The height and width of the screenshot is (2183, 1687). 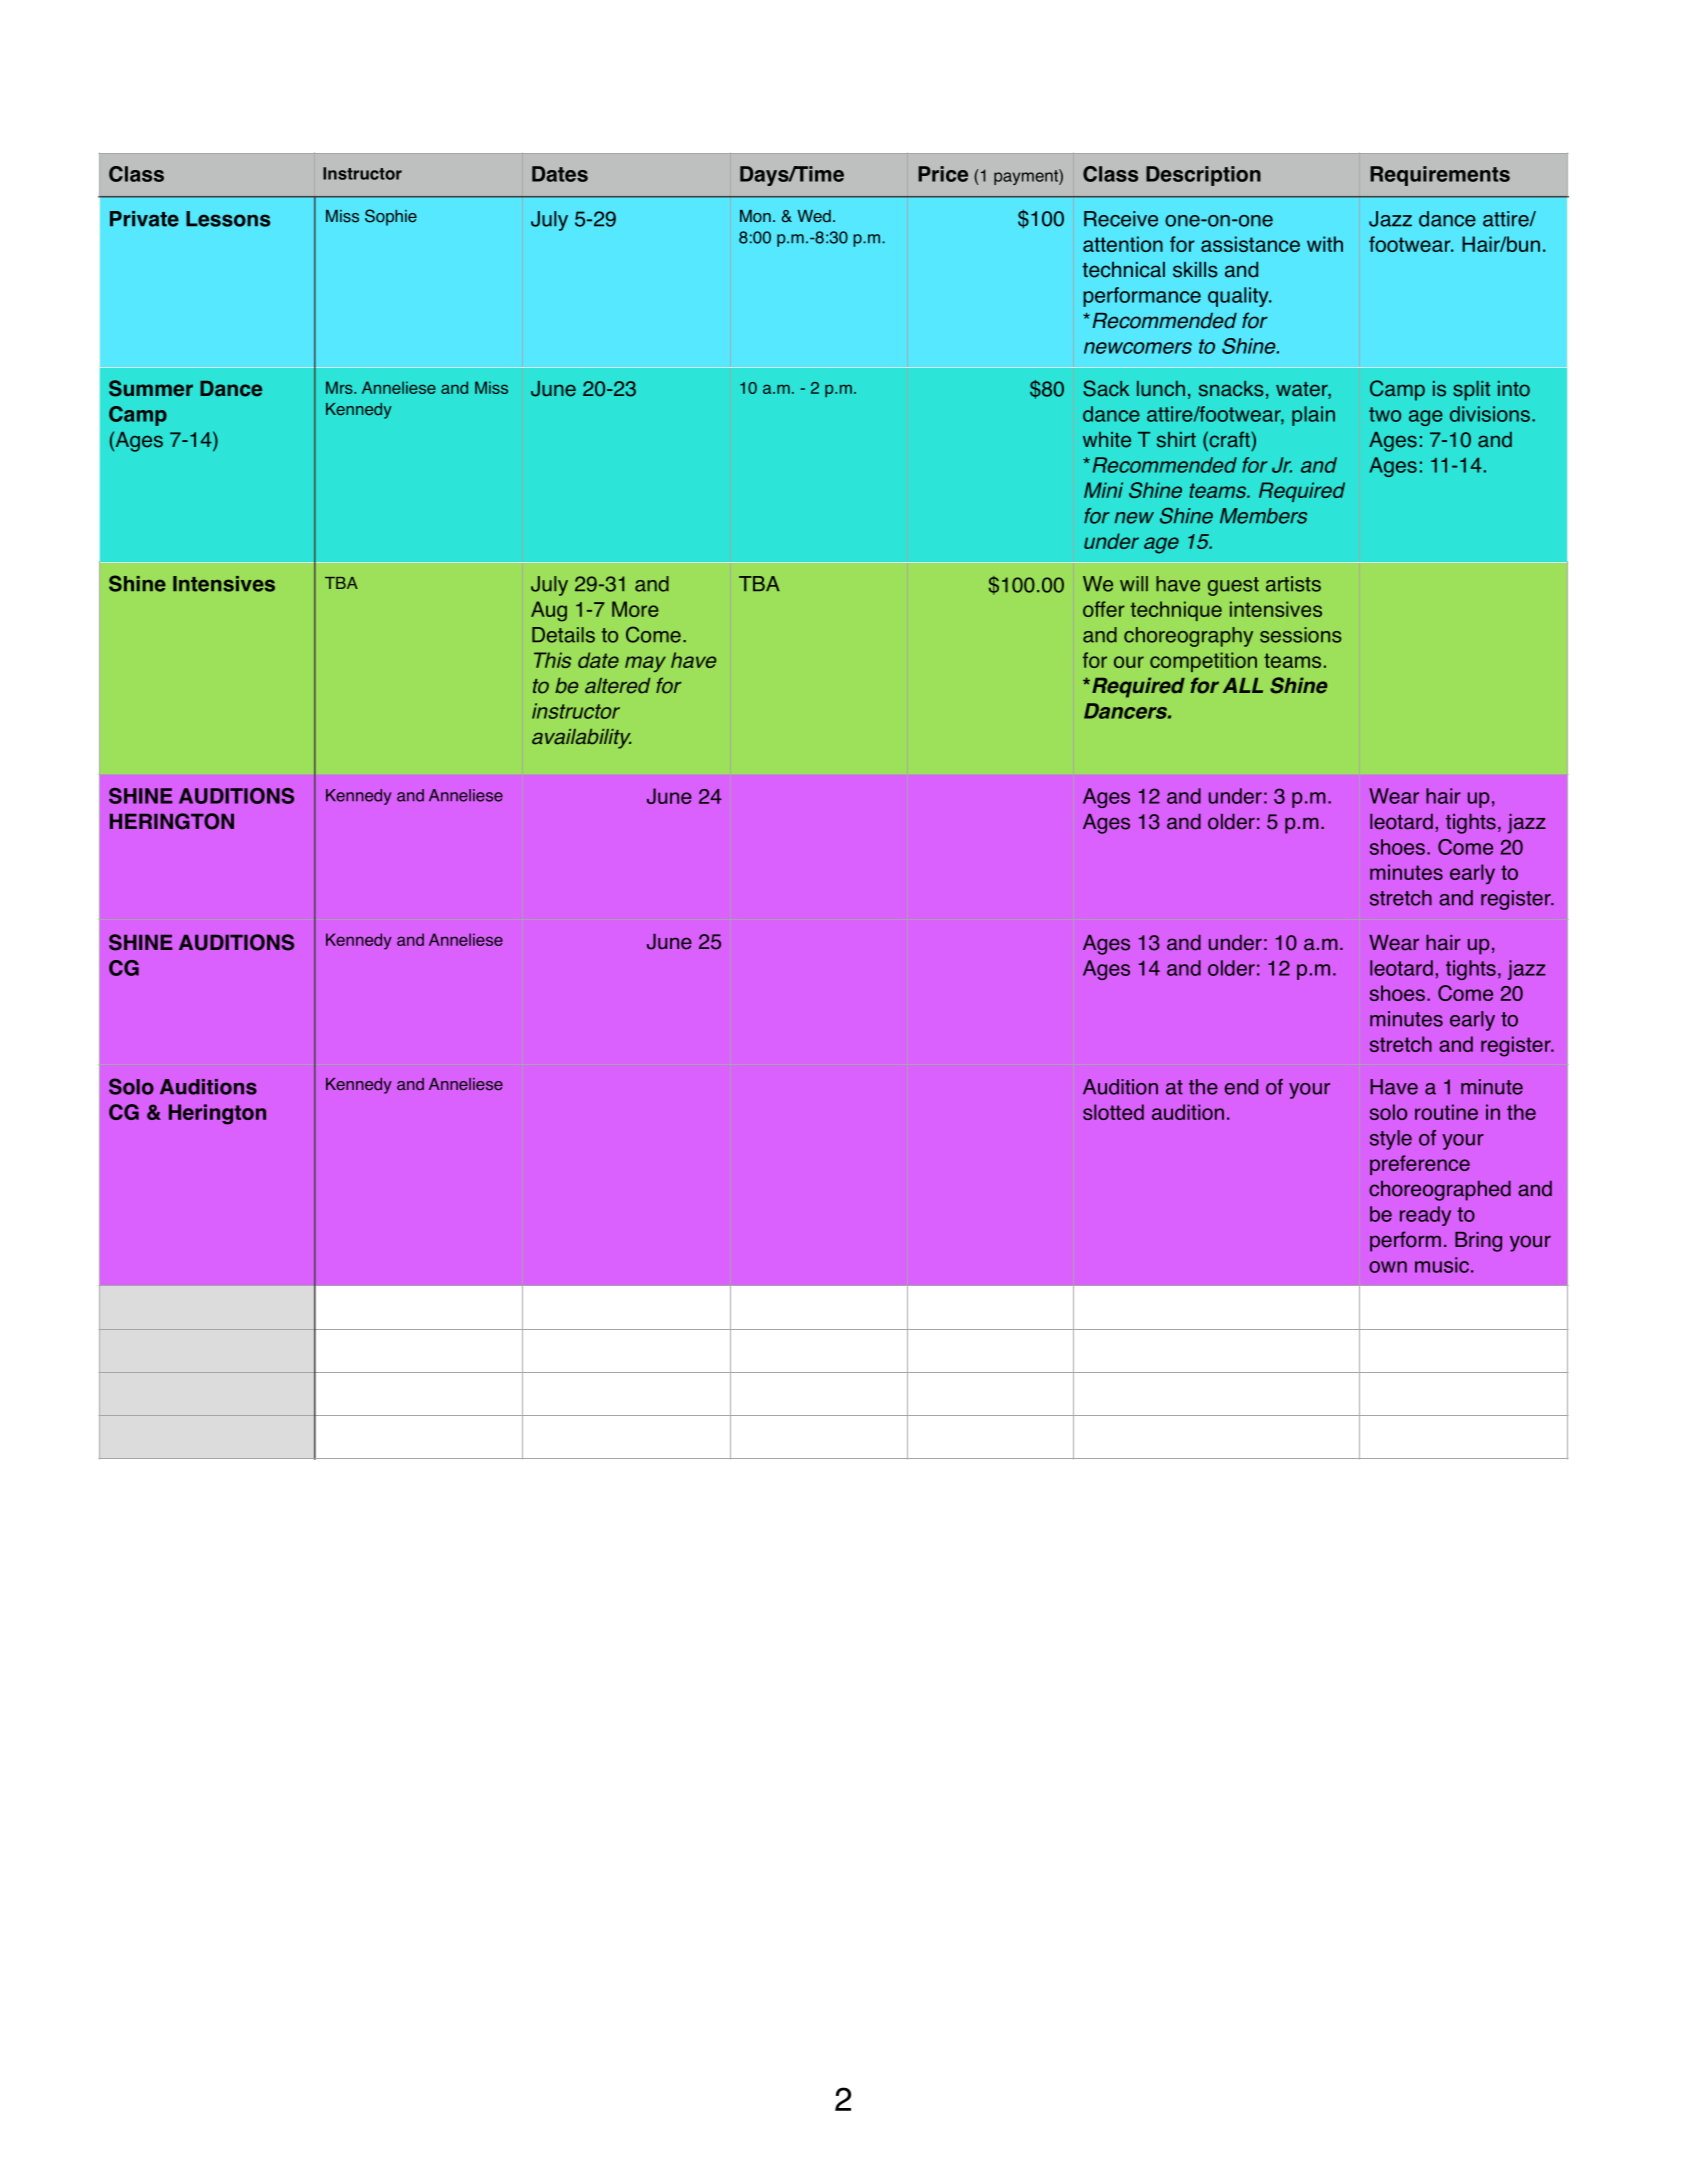 What do you see at coordinates (1446, 1112) in the screenshot?
I see `routine` at bounding box center [1446, 1112].
